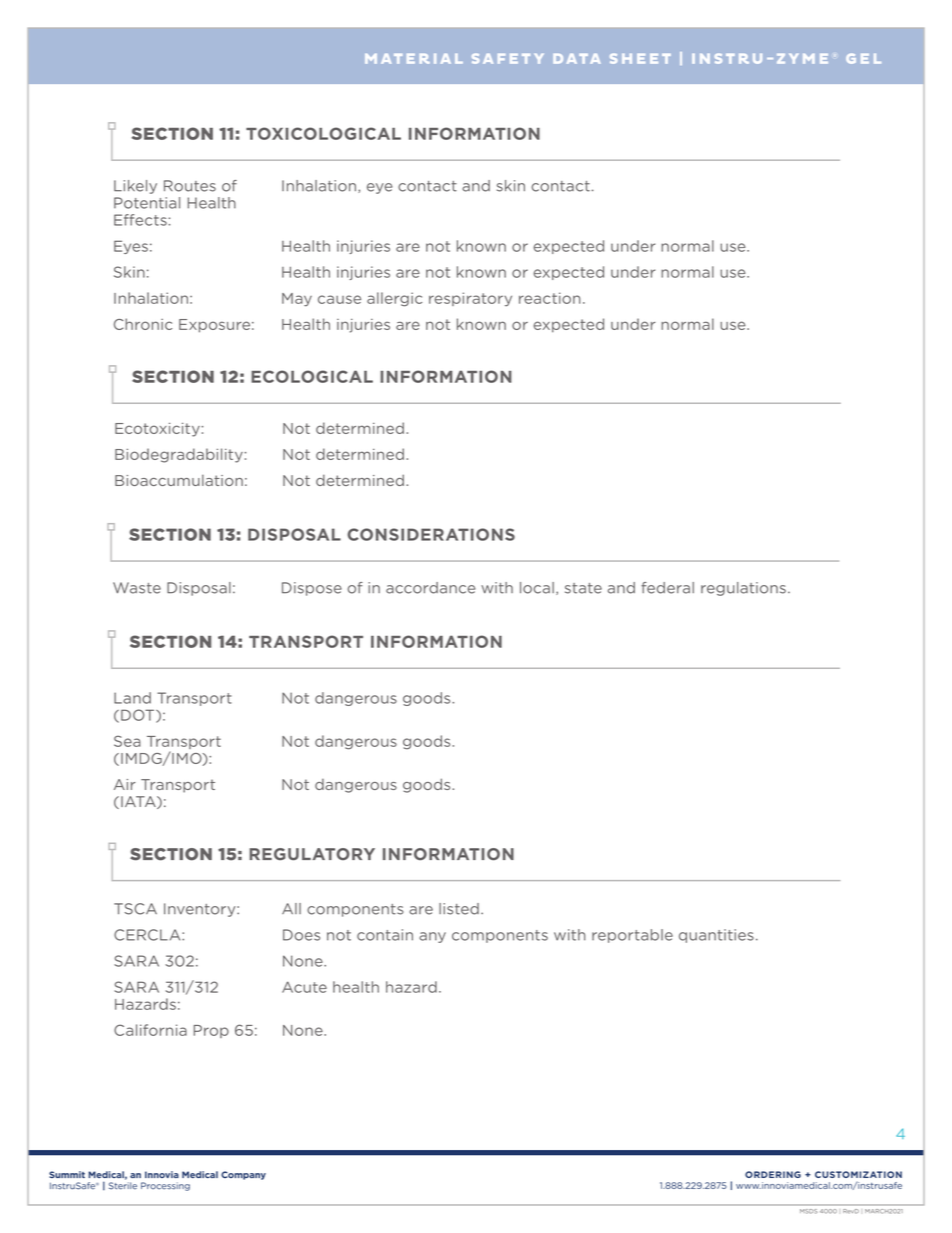 The width and height of the document is (952, 1233). I want to click on accordance, so click(431, 588).
